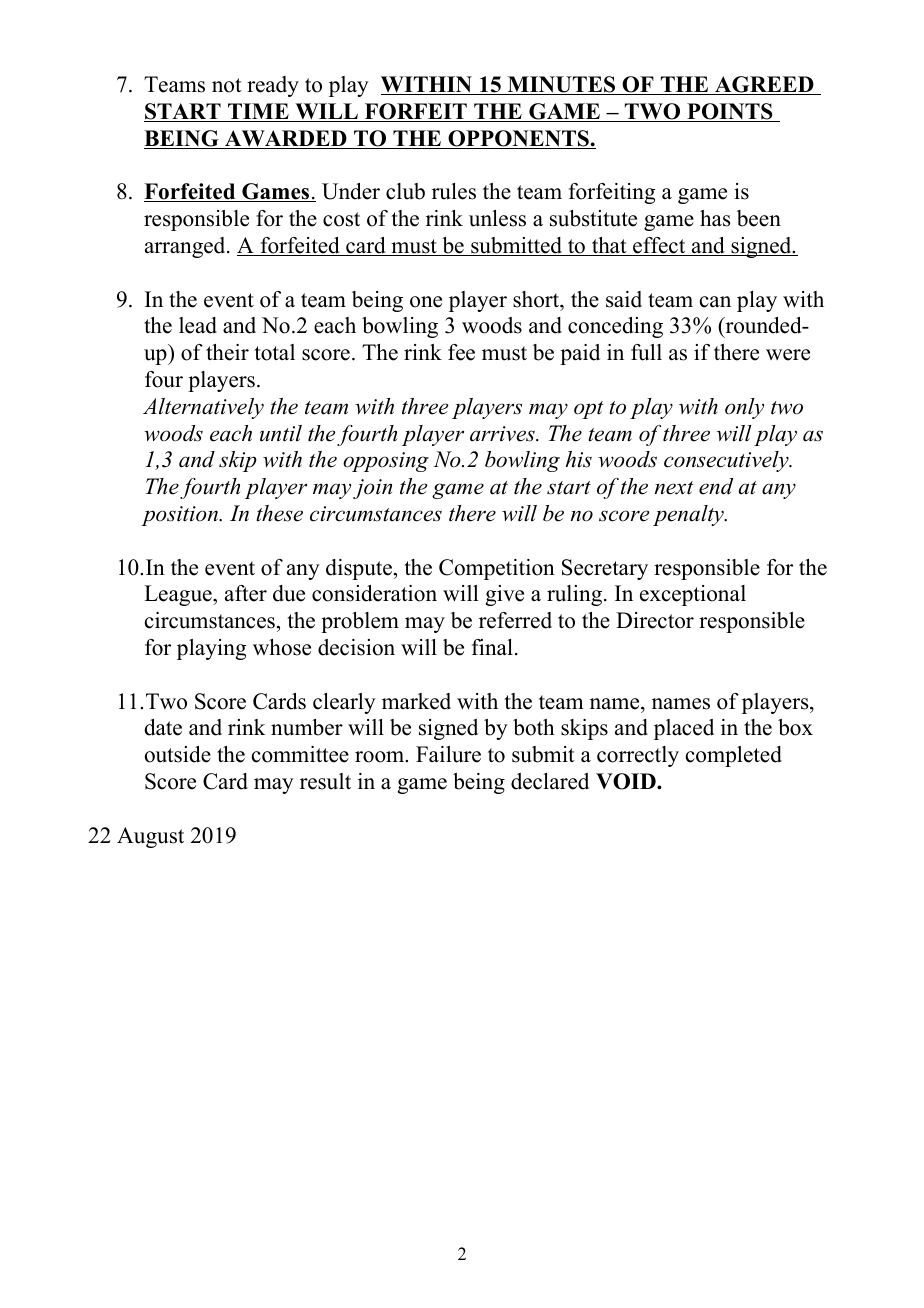  Describe the element at coordinates (497, 218) in the image. I see `unless` at that location.
